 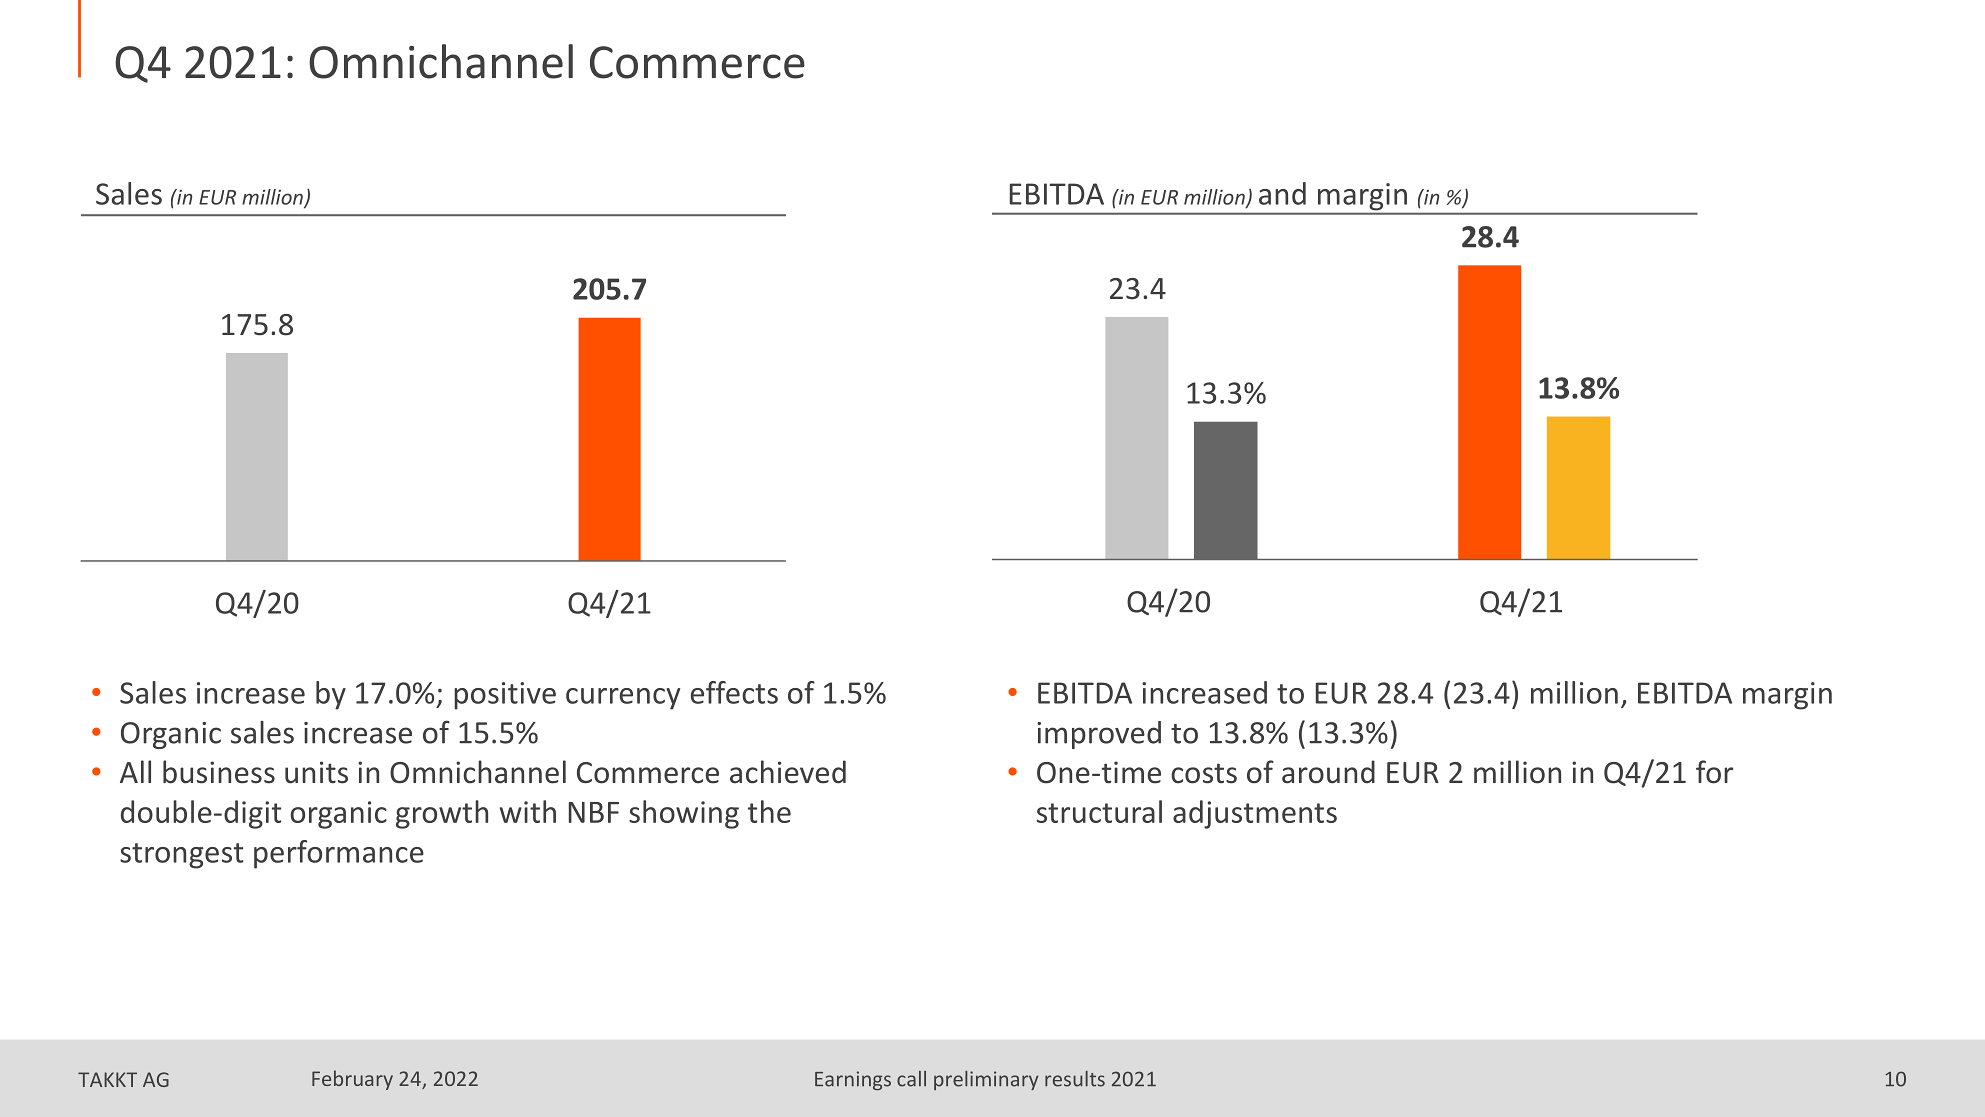 What do you see at coordinates (1204, 773) in the page?
I see `costs` at bounding box center [1204, 773].
